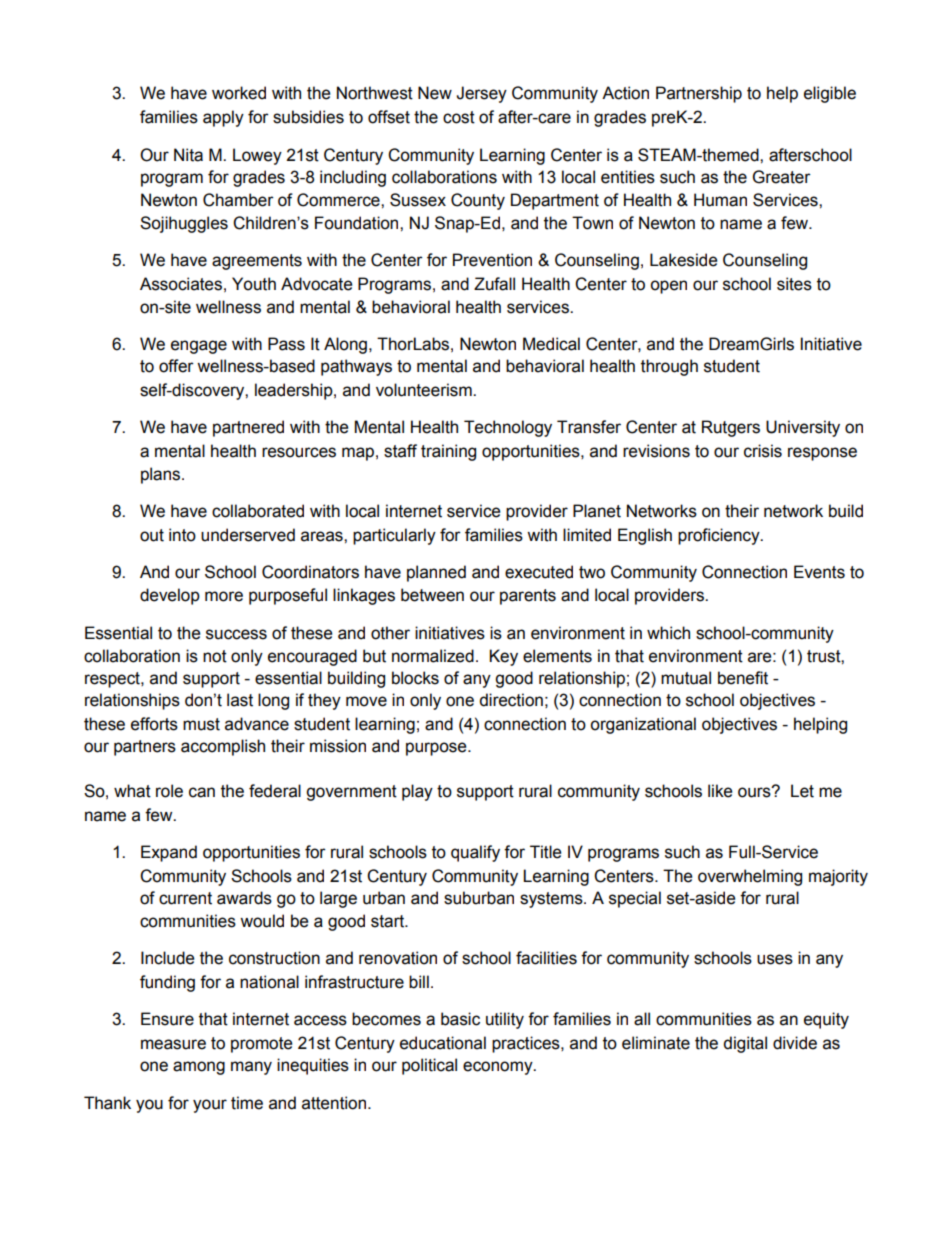 The height and width of the screenshot is (1233, 952). Describe the element at coordinates (199, 1068) in the screenshot. I see `among` at that location.
